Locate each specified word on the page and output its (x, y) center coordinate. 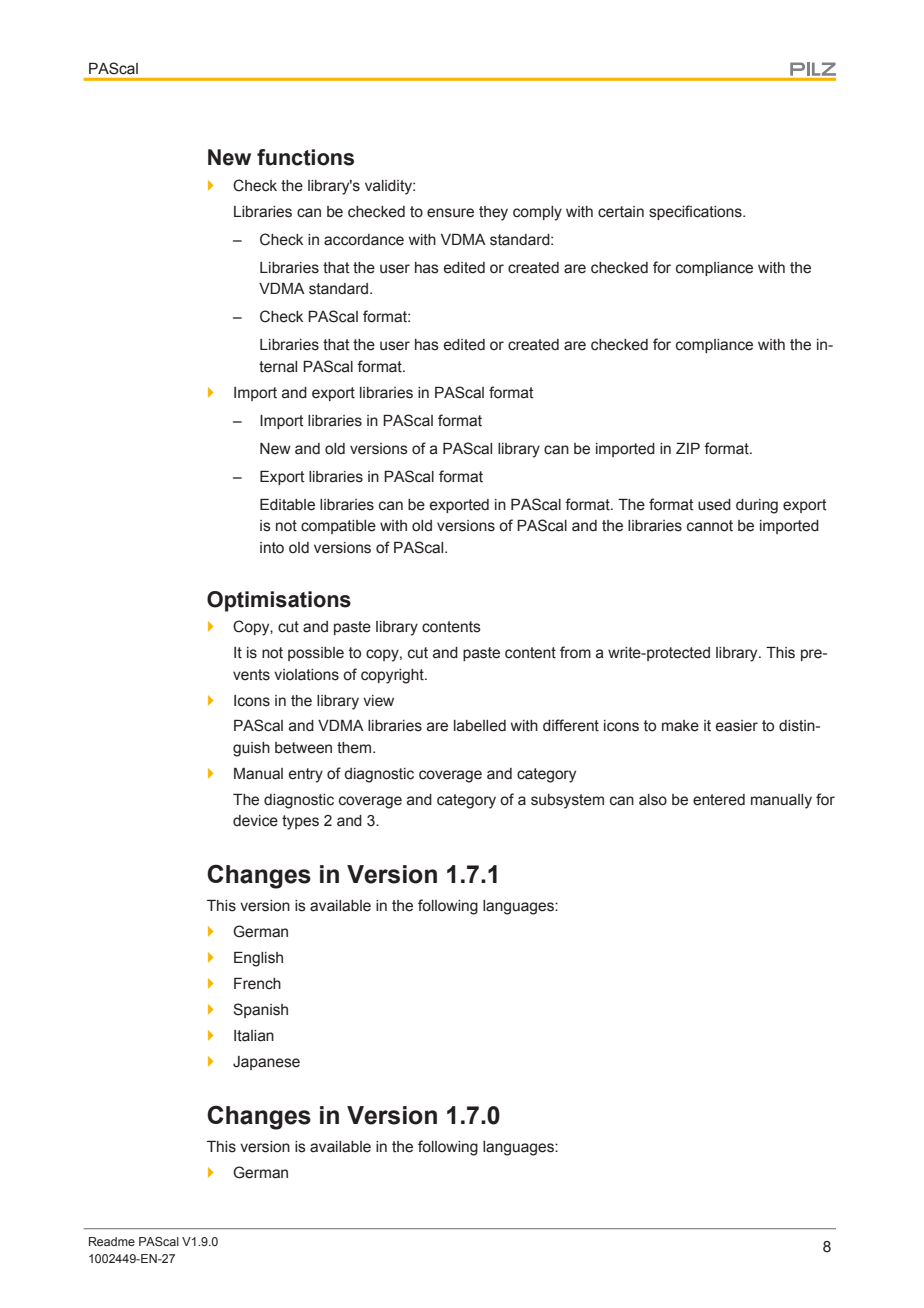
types (300, 822)
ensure (450, 213)
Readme (112, 1241)
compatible (338, 527)
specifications (696, 212)
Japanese (266, 1063)
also (653, 800)
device (255, 821)
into (272, 548)
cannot (710, 526)
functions (305, 157)
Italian (254, 1036)
